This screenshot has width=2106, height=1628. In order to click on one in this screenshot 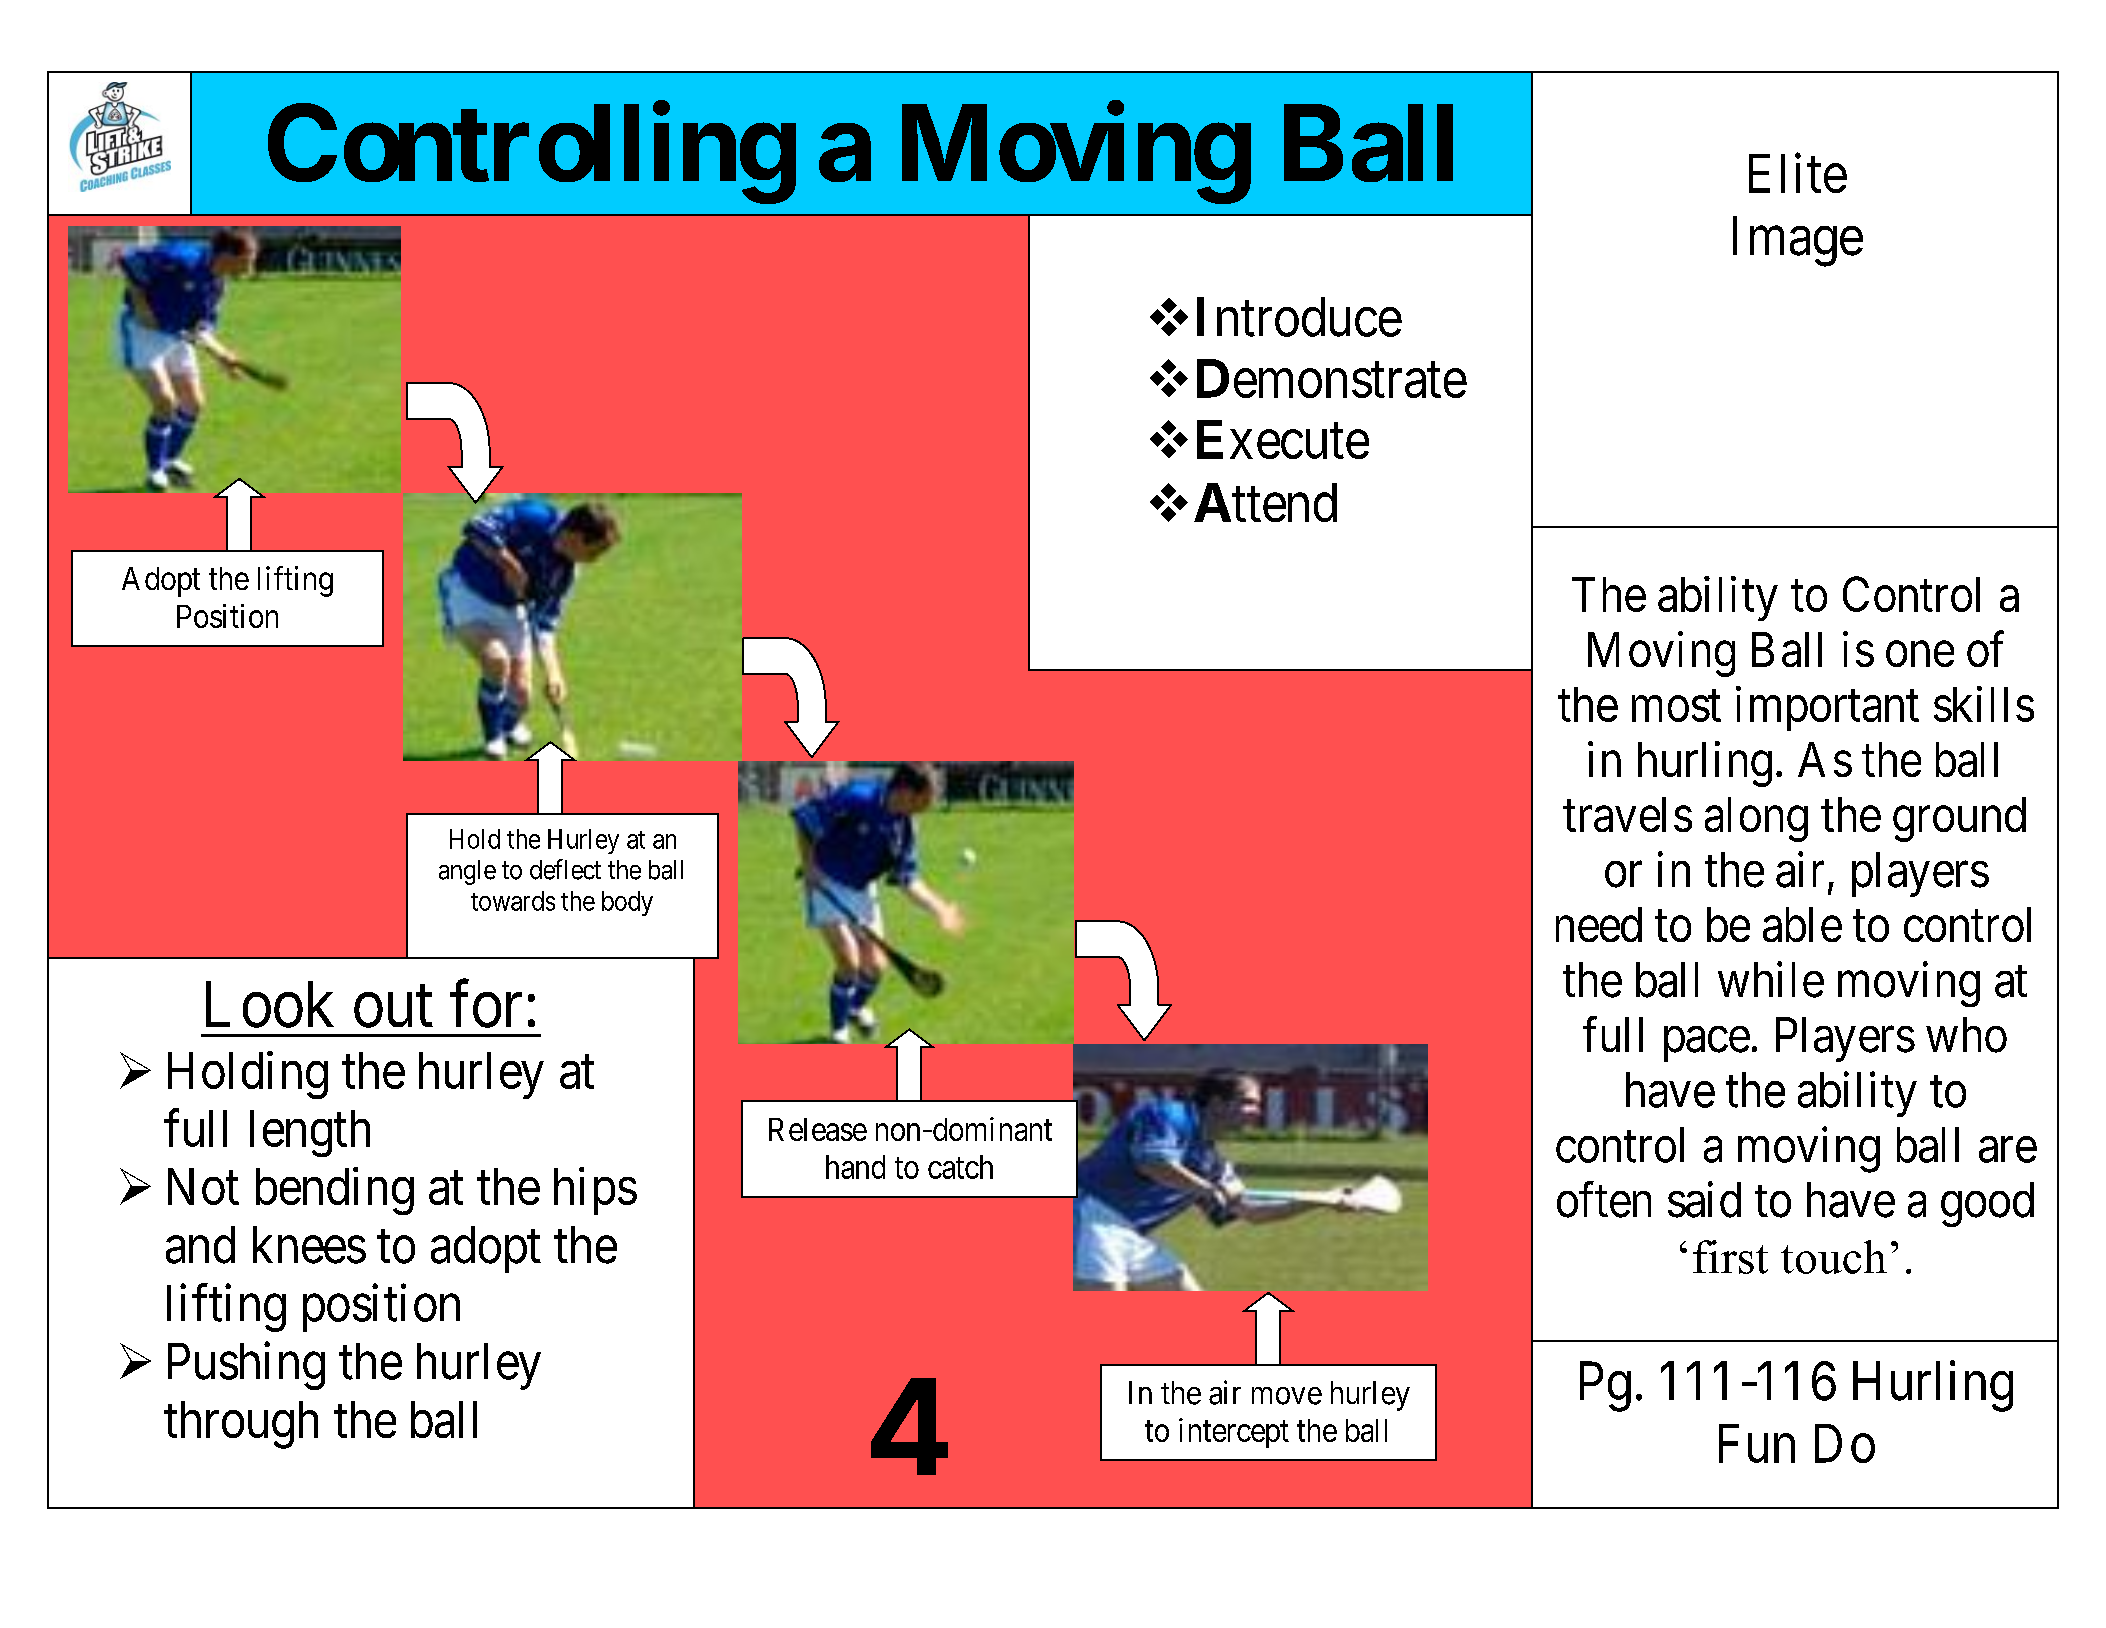, I will do `click(1920, 654)`.
